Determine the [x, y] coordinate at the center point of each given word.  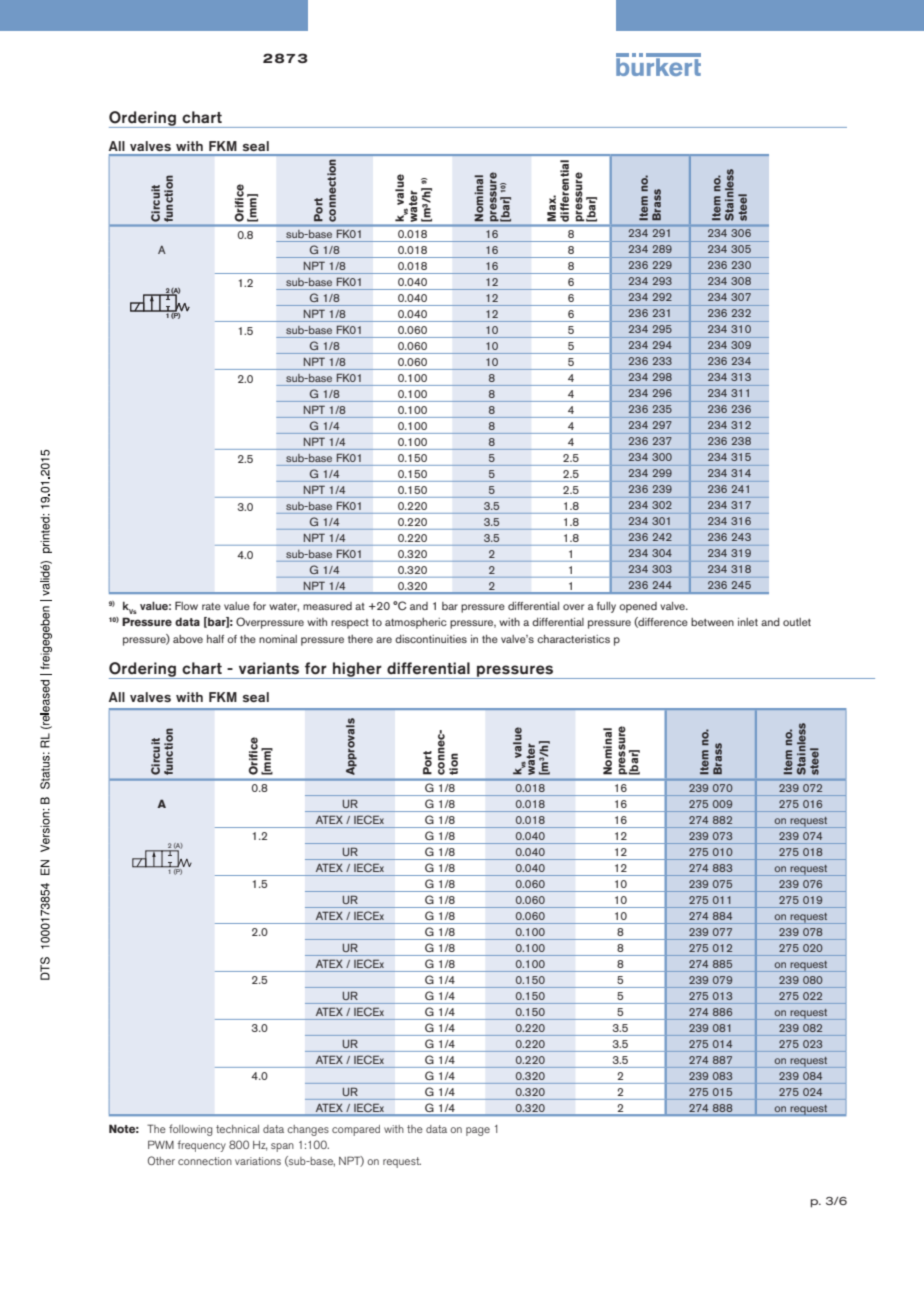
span [282, 1147]
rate [211, 606]
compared [356, 1130]
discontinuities [431, 639]
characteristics [573, 639]
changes [308, 1130]
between [712, 622]
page [478, 1131]
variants [269, 668]
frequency [201, 1146]
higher [357, 670]
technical [237, 1129]
